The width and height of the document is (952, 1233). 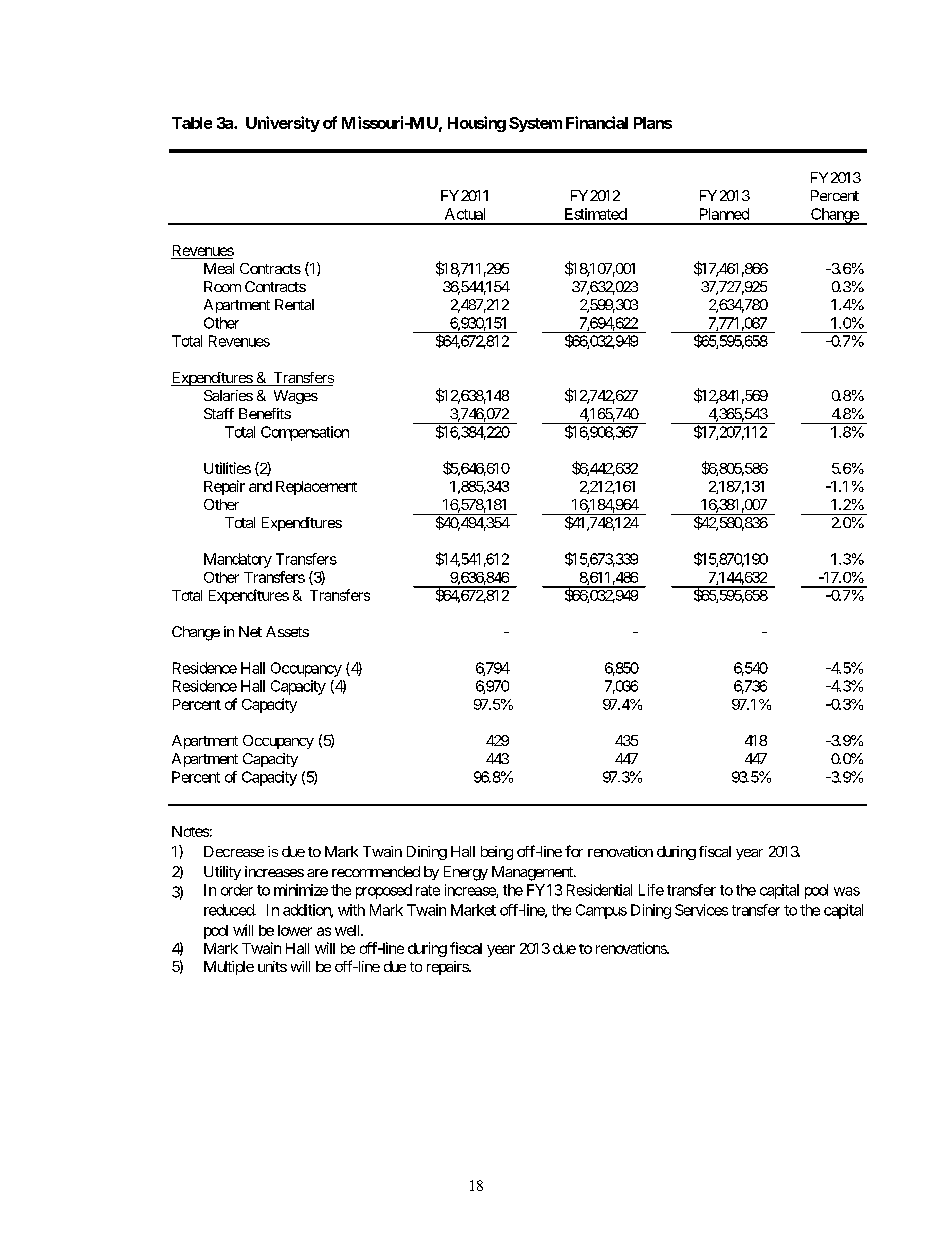 I want to click on Multiple, so click(x=229, y=968).
